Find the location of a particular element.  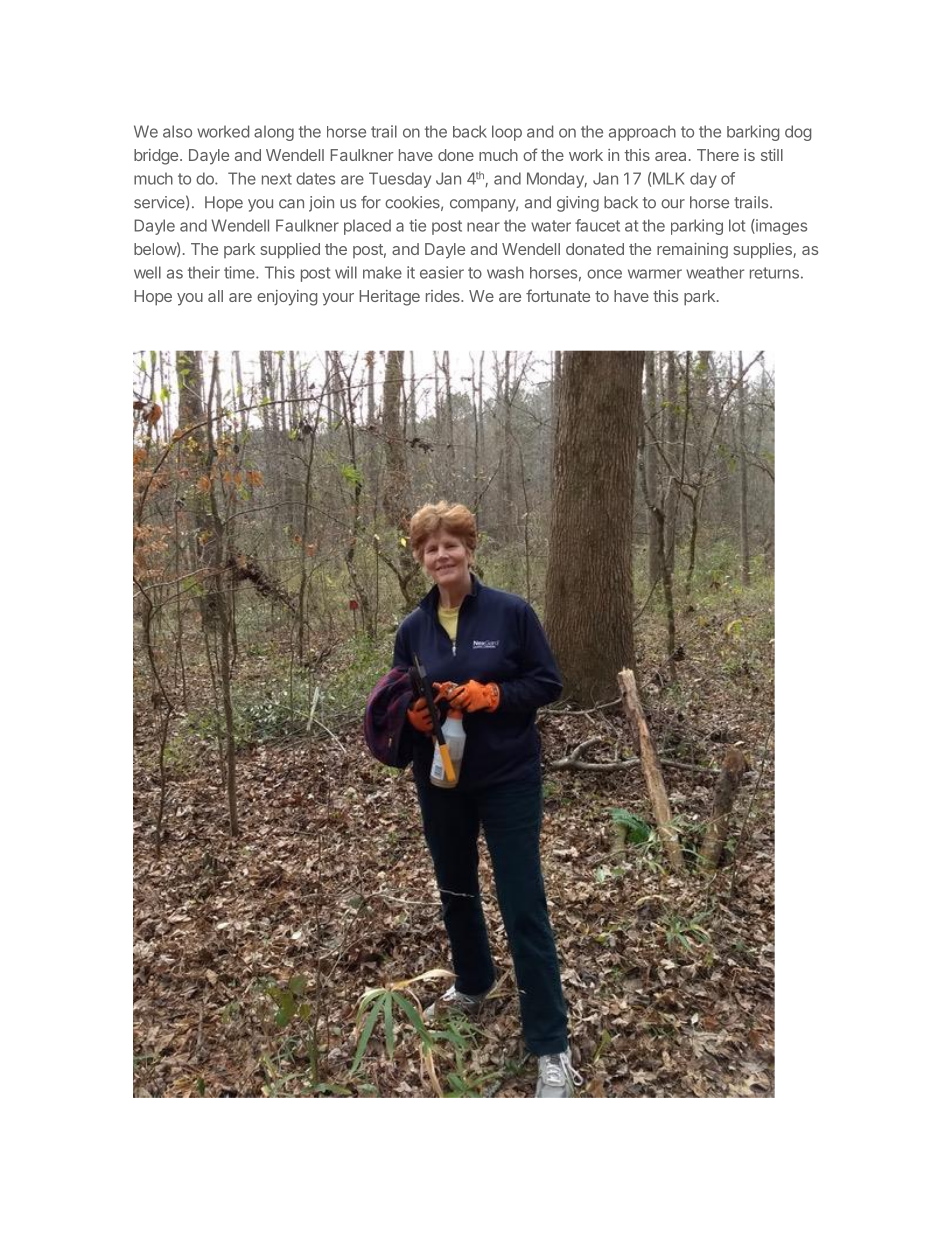

barking is located at coordinates (753, 133).
